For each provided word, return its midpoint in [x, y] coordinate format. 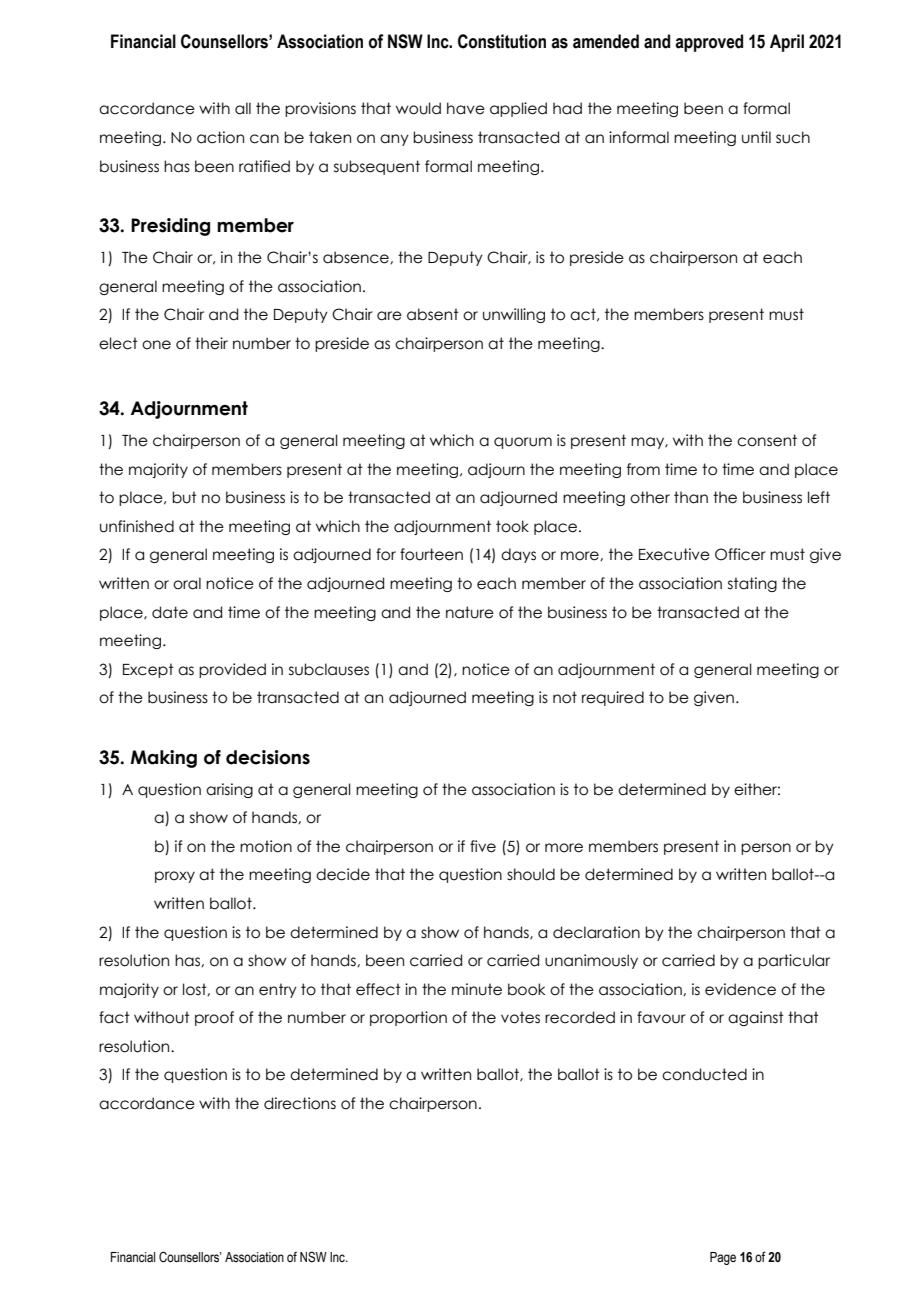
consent [767, 440]
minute [477, 989]
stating [752, 584]
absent [433, 314]
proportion [408, 1018]
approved [709, 43]
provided [232, 670]
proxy [175, 877]
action [220, 137]
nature [470, 612]
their [211, 343]
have [466, 108]
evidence [740, 989]
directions [300, 1103]
